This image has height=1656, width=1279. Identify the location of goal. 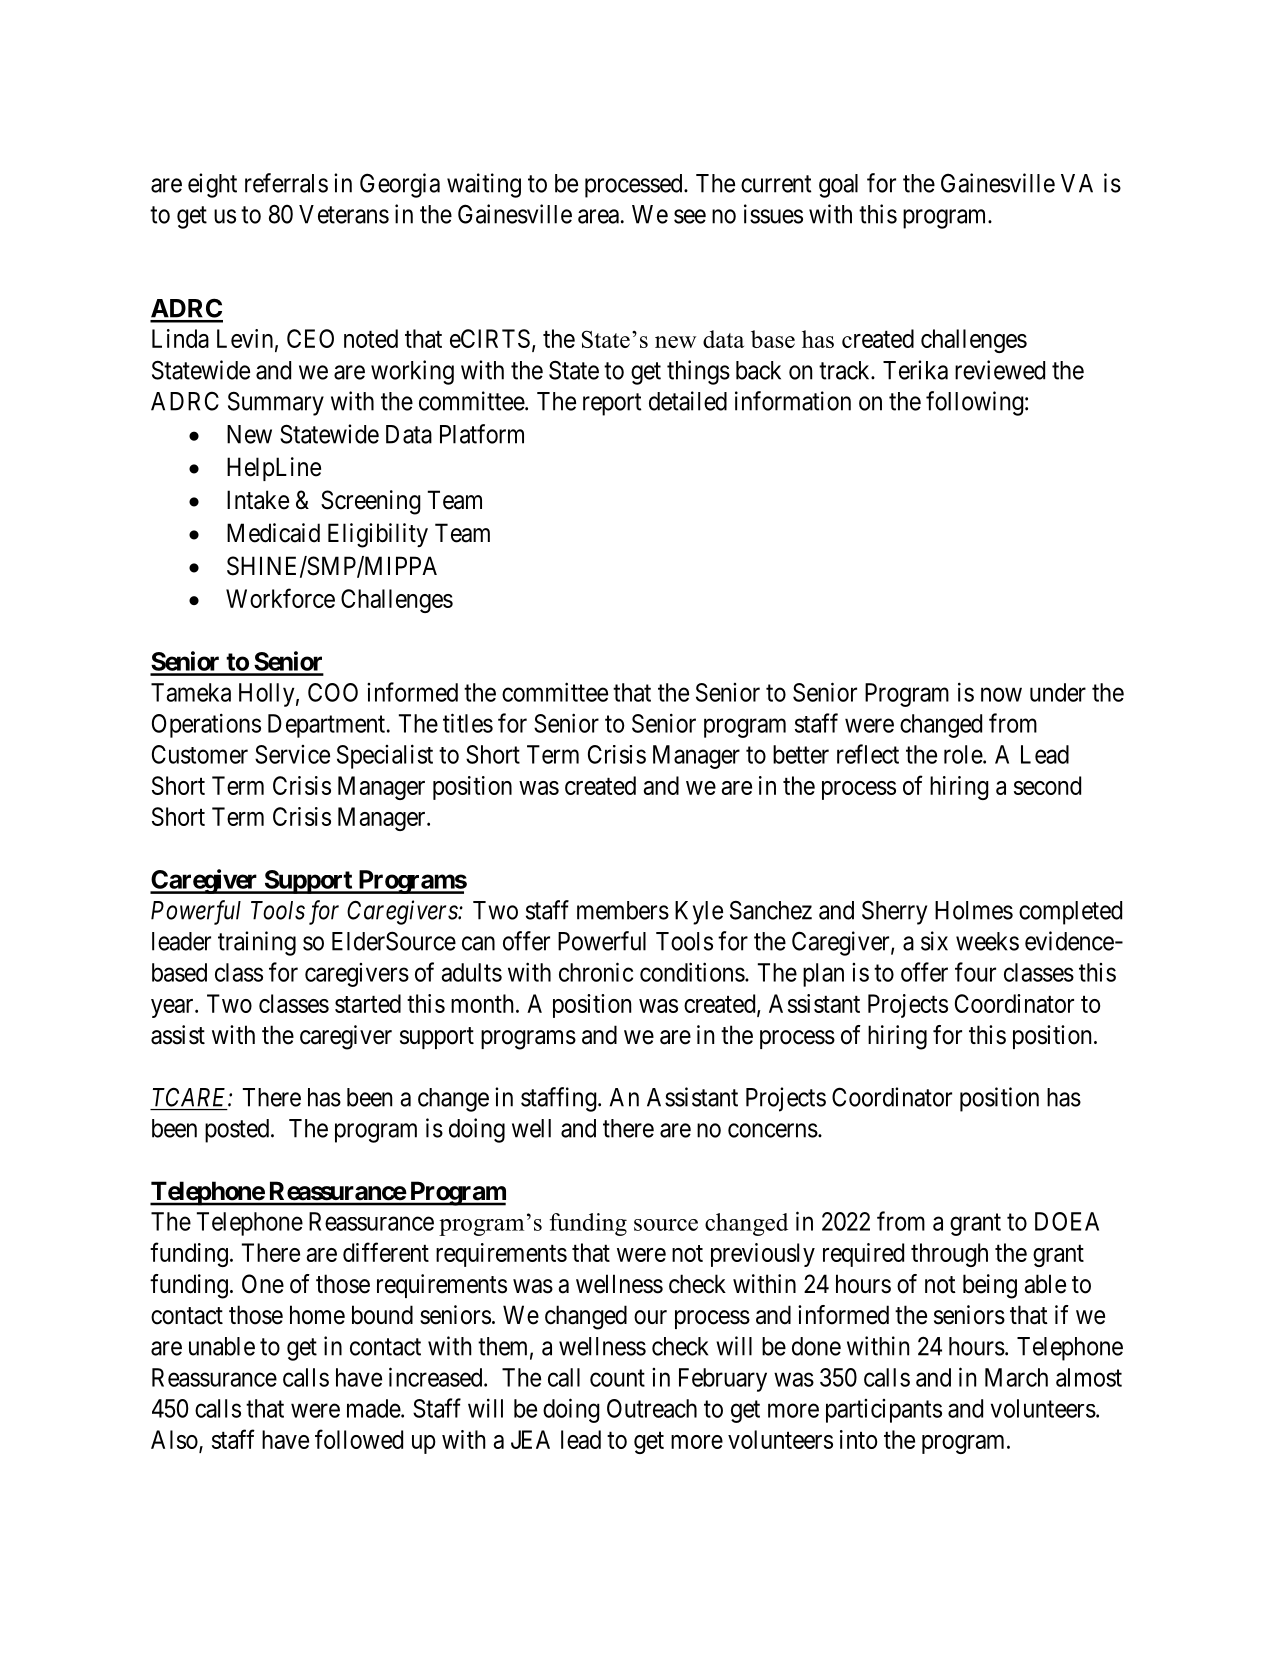
(838, 186).
